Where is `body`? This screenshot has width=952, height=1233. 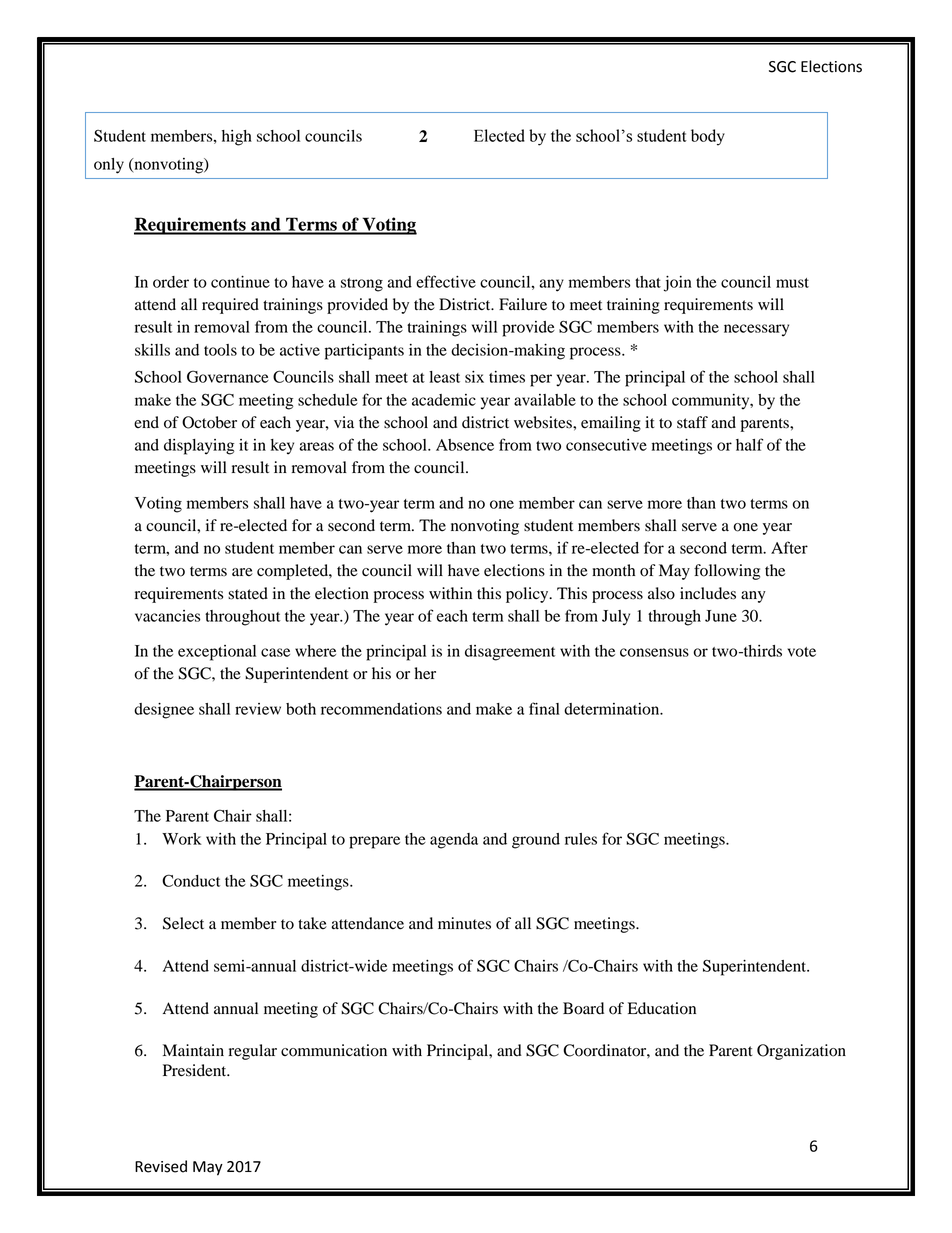 body is located at coordinates (708, 137).
